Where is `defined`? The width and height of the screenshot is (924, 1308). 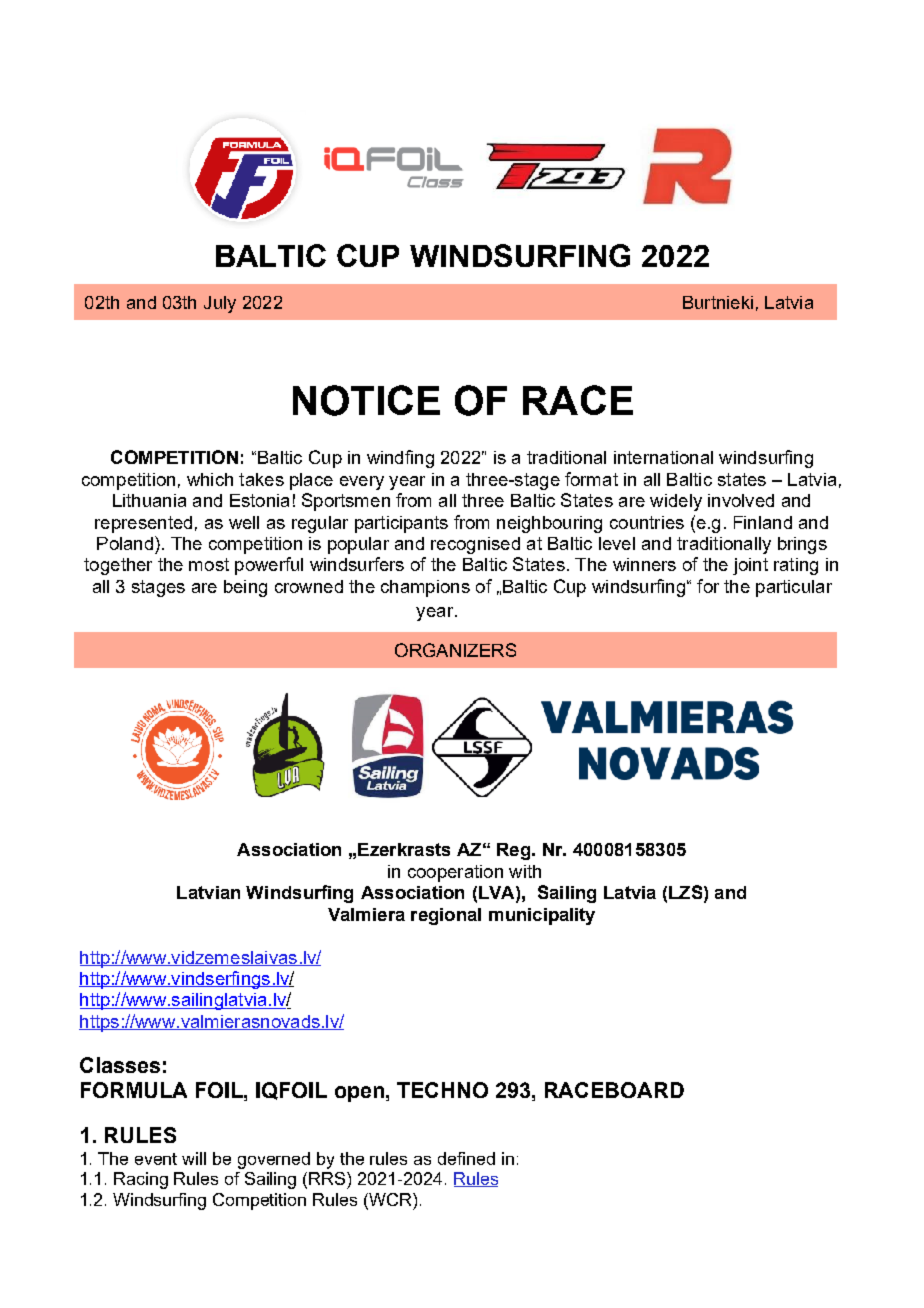 defined is located at coordinates (466, 1158).
